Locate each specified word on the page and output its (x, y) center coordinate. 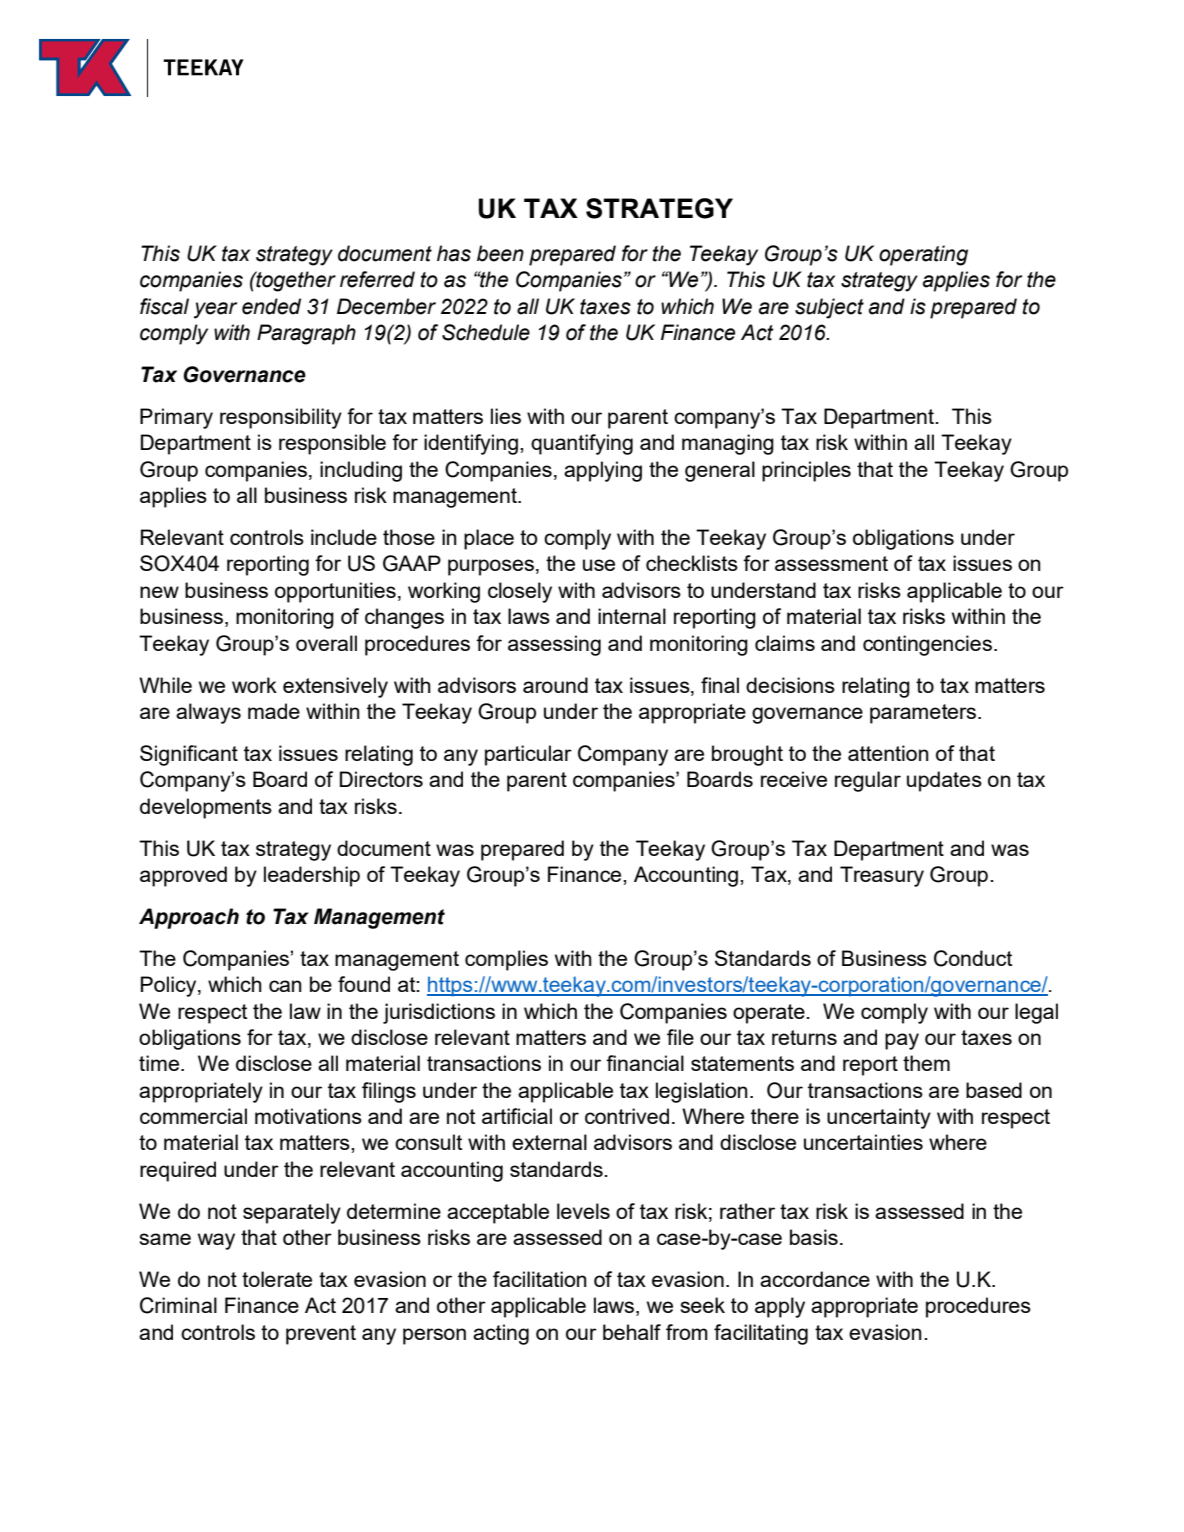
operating (923, 255)
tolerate (277, 1279)
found (364, 984)
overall (326, 643)
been (500, 253)
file (680, 1037)
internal (632, 616)
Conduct (973, 958)
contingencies (927, 645)
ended (271, 306)
